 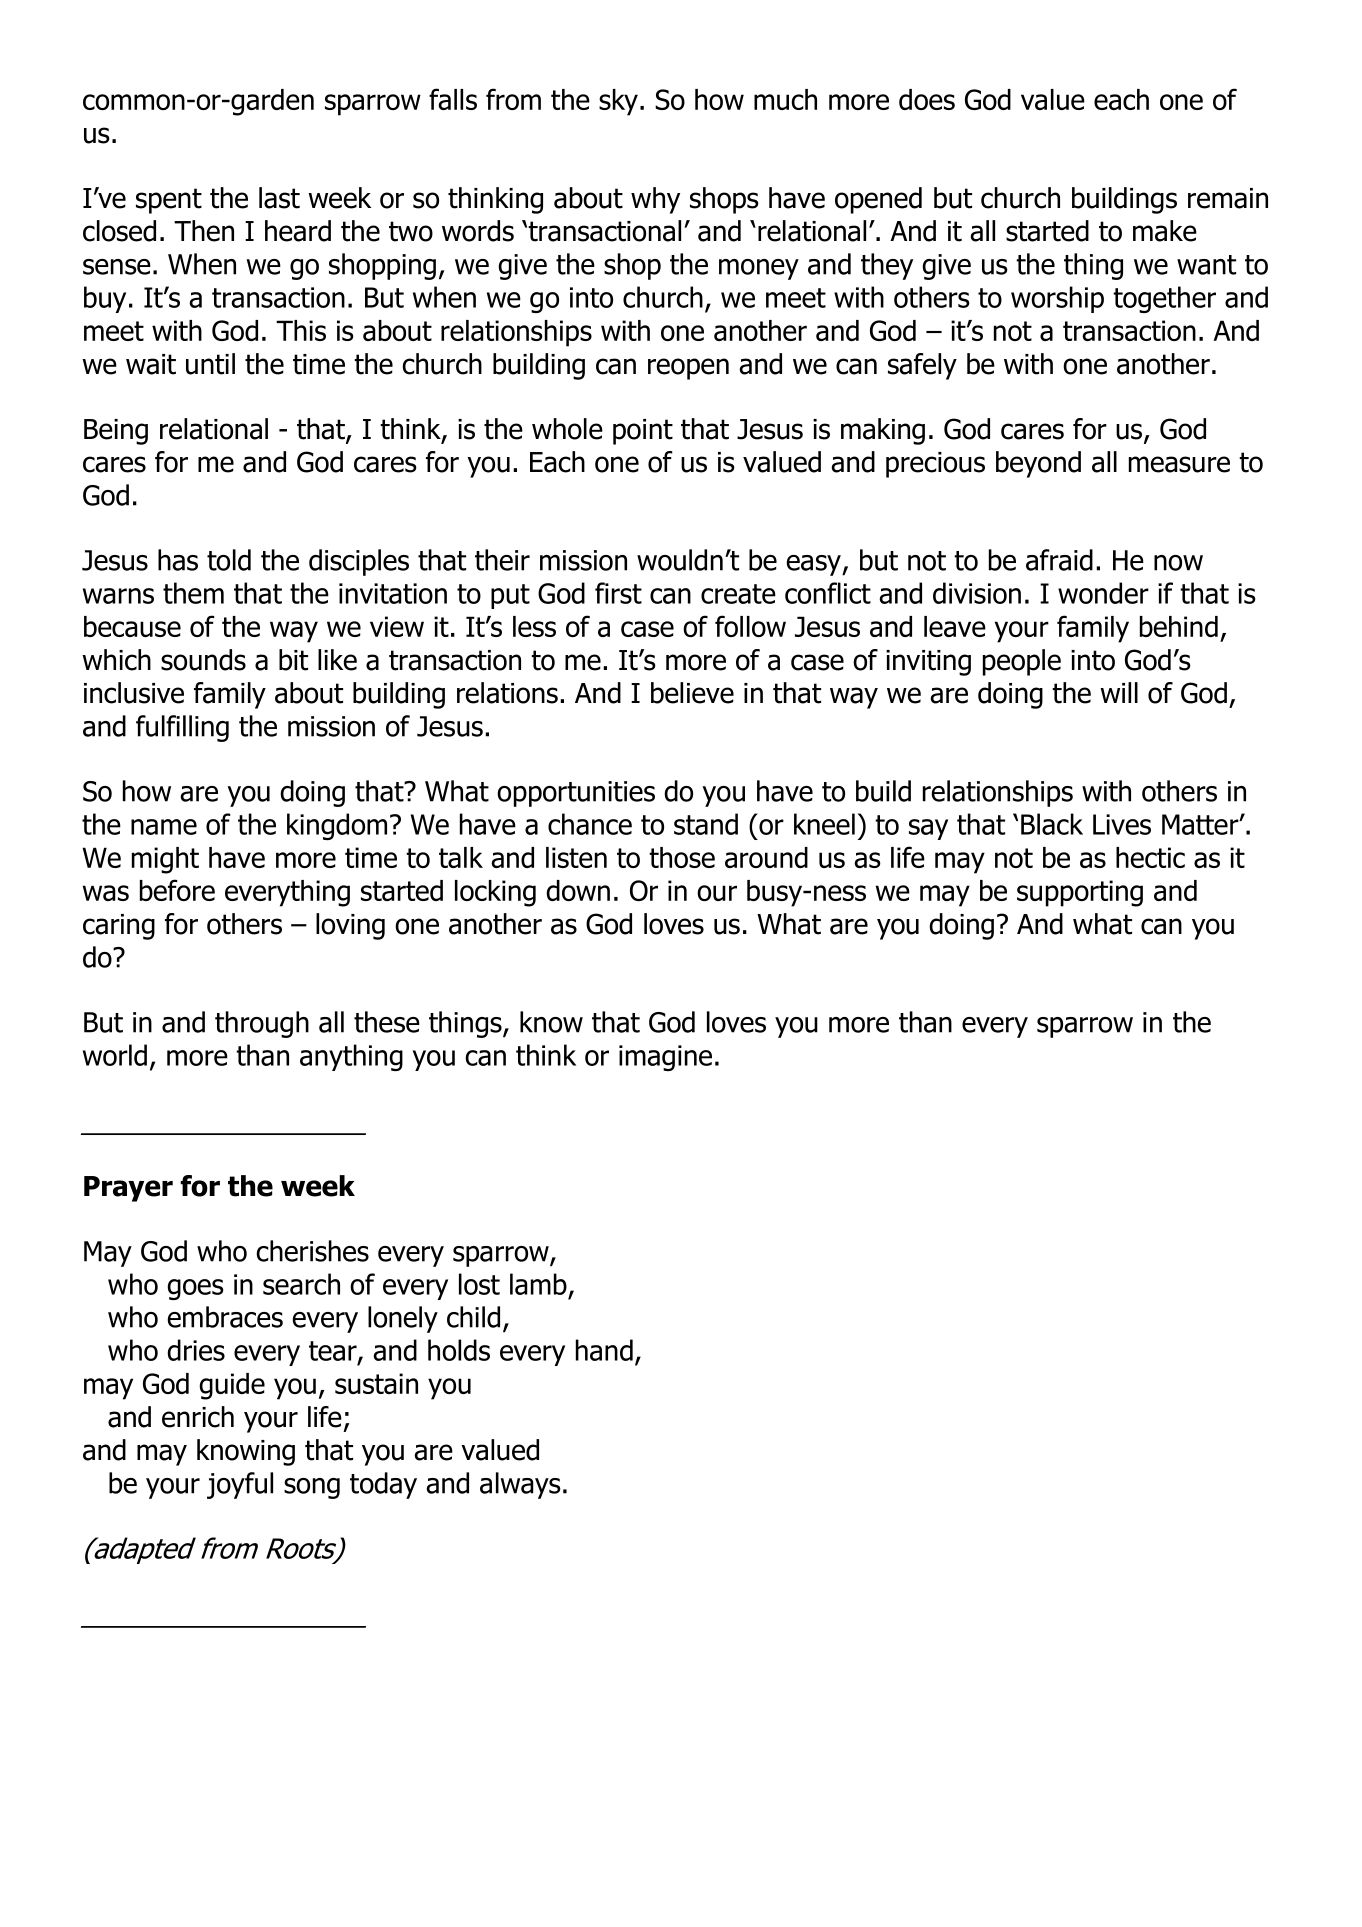 What do you see at coordinates (240, 1485) in the screenshot?
I see `joyful` at bounding box center [240, 1485].
